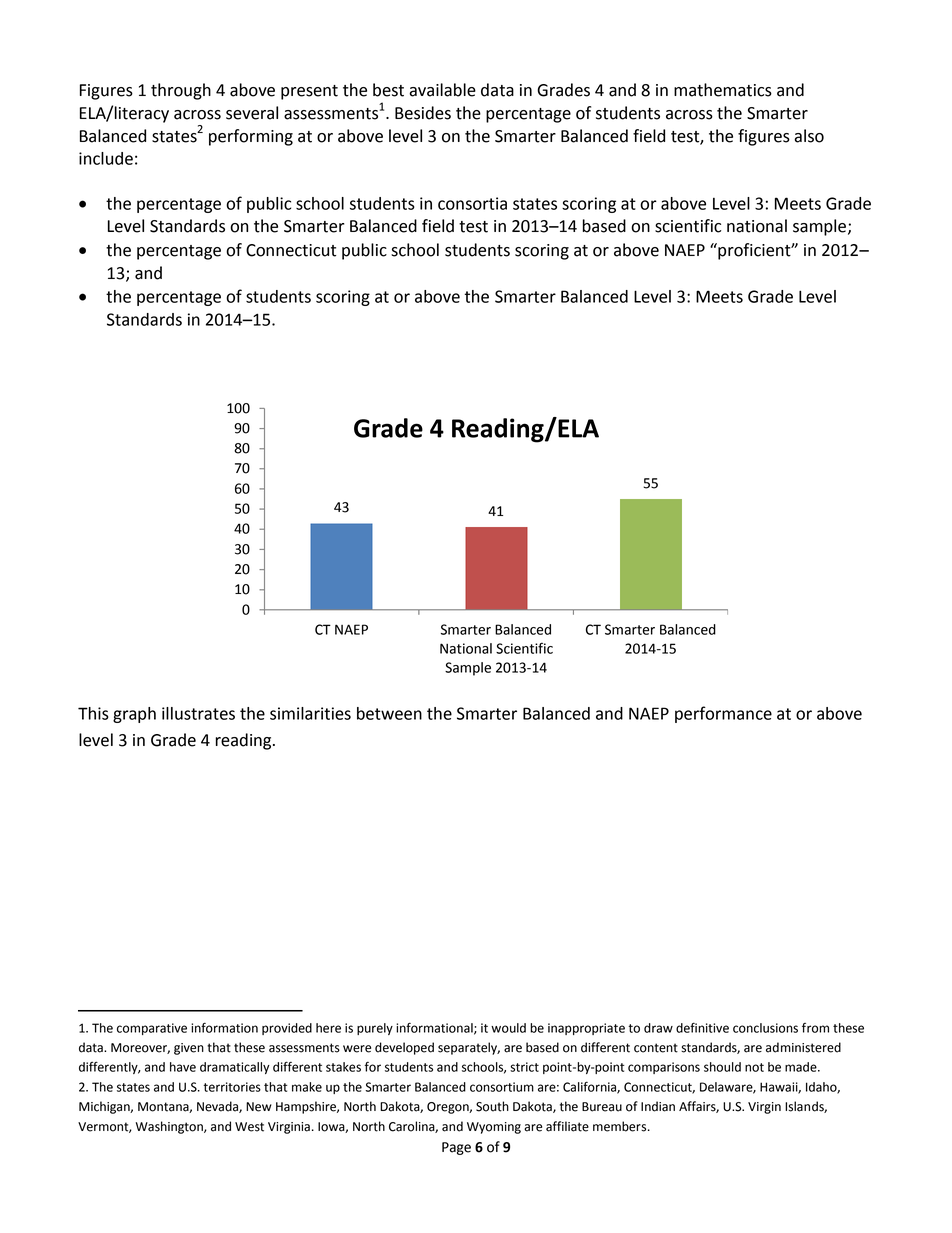 This document has height=1233, width=952. What do you see at coordinates (389, 713) in the document?
I see `between` at bounding box center [389, 713].
